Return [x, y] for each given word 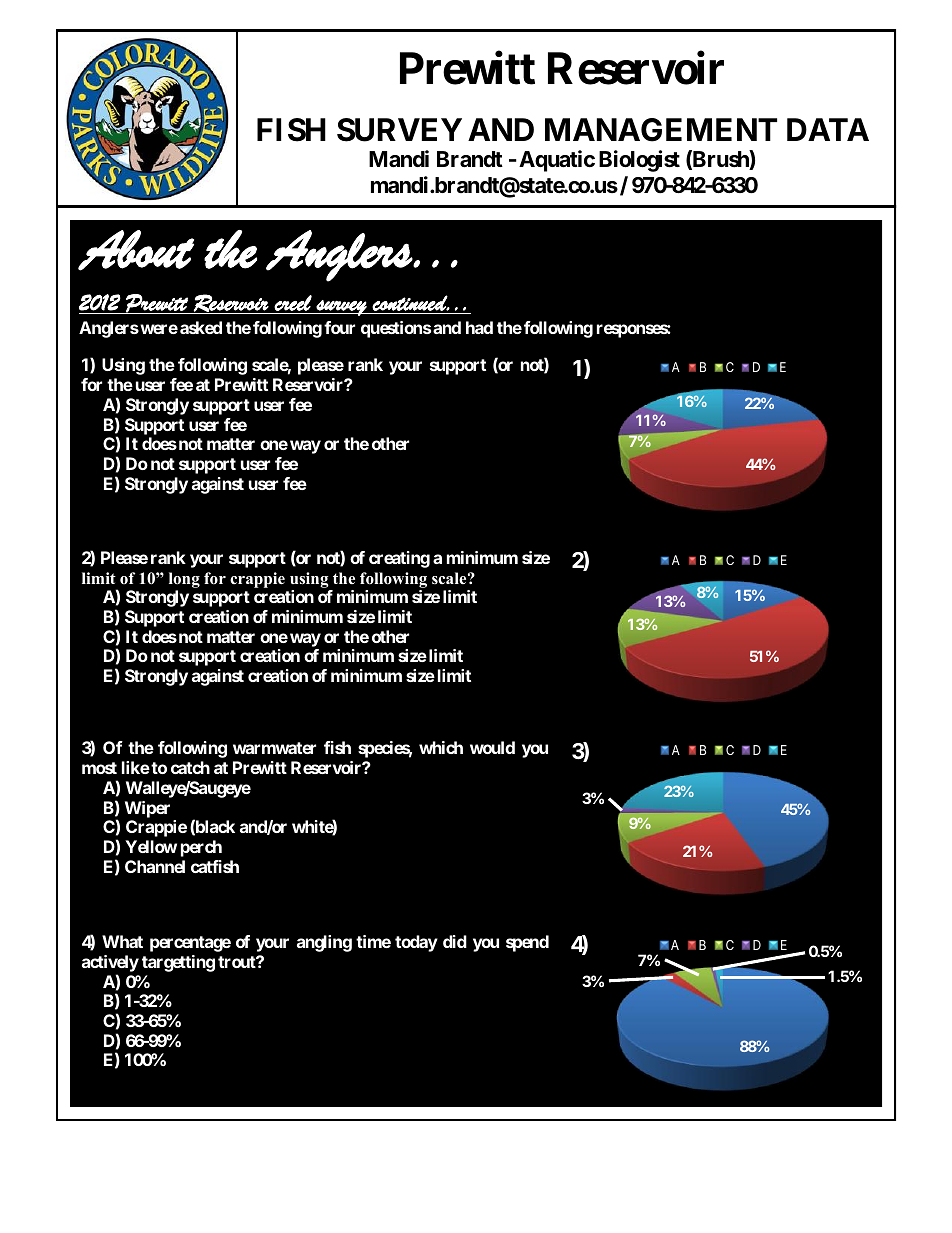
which [441, 747]
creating [399, 559]
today [416, 943]
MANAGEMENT [661, 130]
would [492, 747]
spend [527, 943]
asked [201, 327]
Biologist [639, 161]
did [455, 941]
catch [190, 767]
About [136, 250]
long [184, 580]
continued [410, 303]
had [479, 327]
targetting [178, 963]
